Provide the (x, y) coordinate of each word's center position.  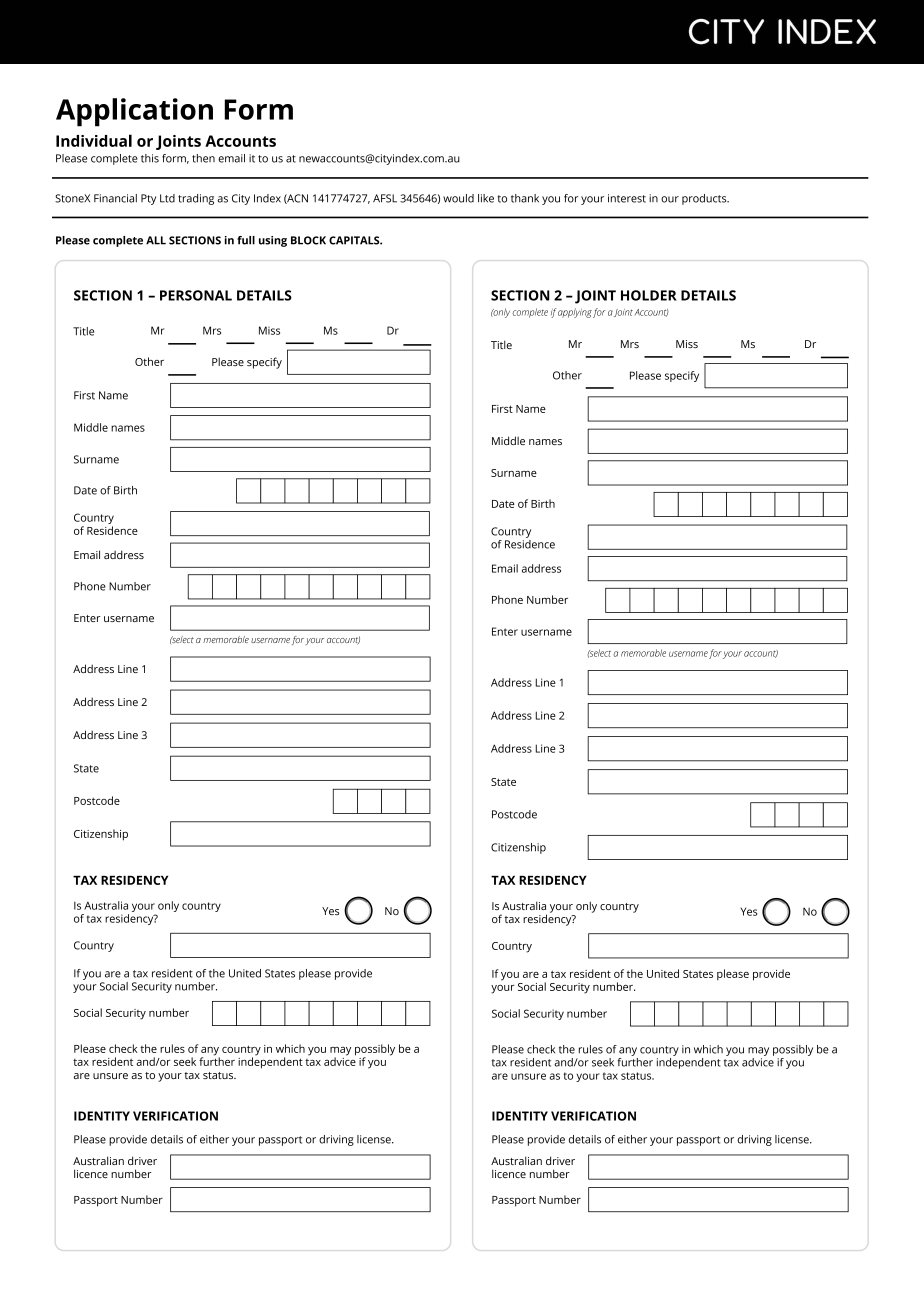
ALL (156, 240)
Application (134, 112)
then (203, 158)
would (458, 198)
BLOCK (308, 240)
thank (525, 198)
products (705, 199)
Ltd (167, 198)
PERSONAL (196, 295)
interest (627, 198)
